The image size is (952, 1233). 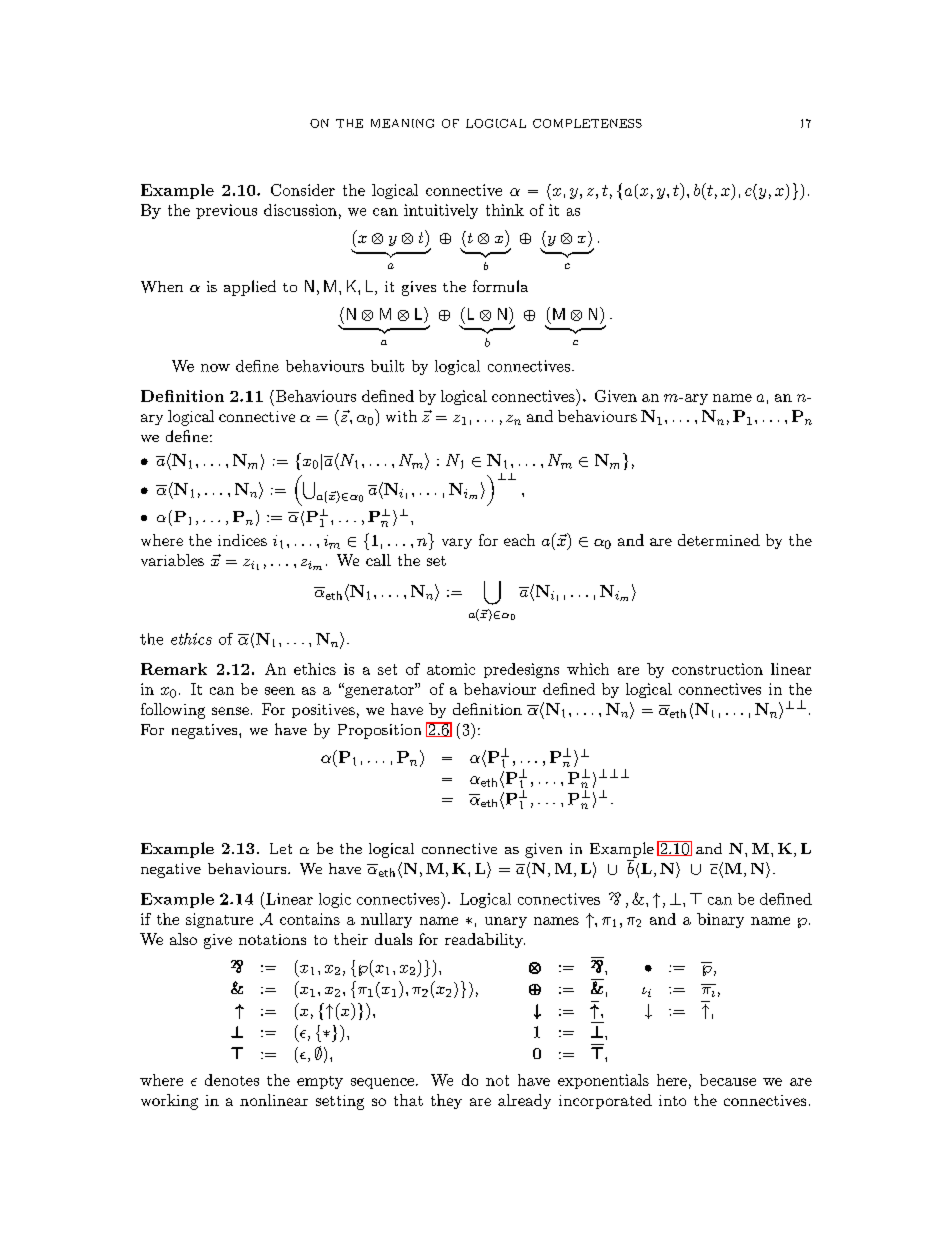 I want to click on sense, so click(x=230, y=711).
